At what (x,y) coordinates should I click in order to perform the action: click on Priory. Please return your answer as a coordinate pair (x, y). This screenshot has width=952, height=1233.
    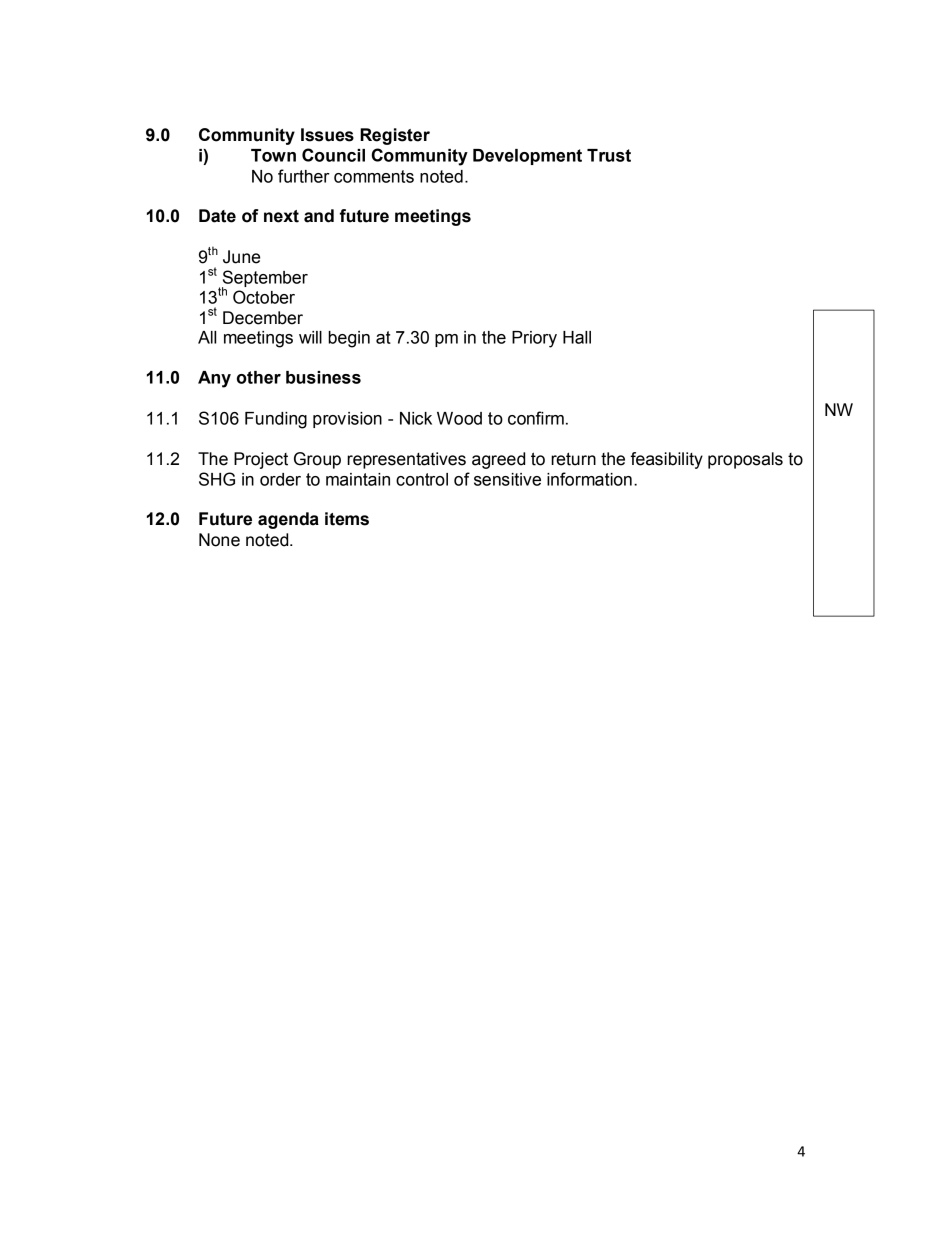
    Looking at the image, I should click on (534, 339).
